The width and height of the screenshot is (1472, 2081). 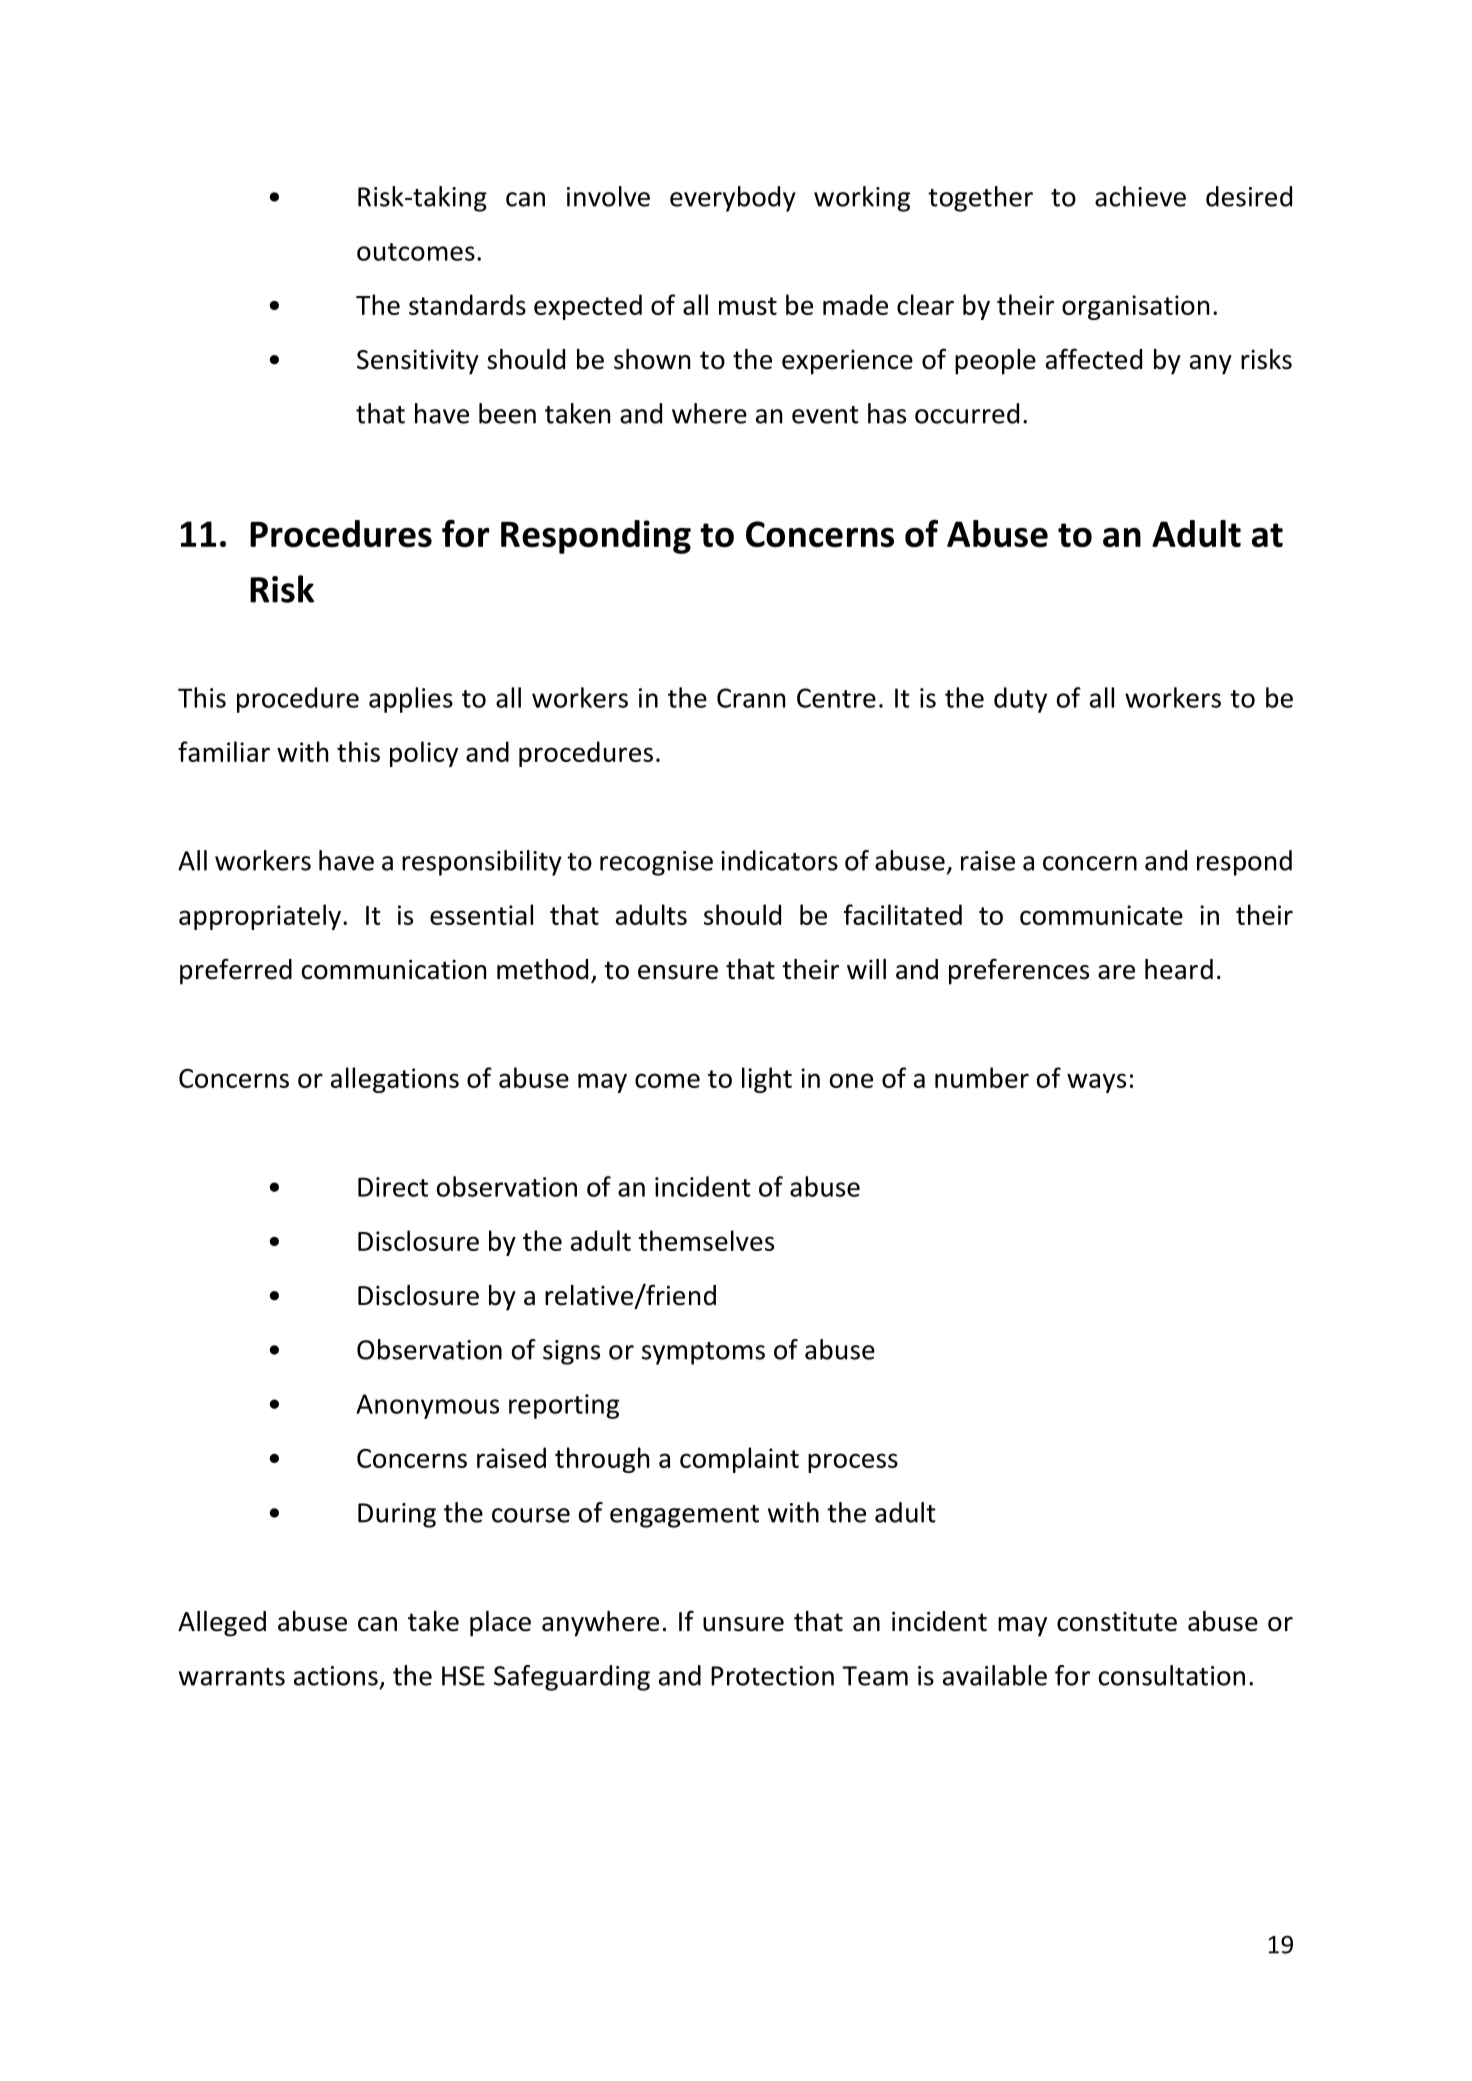 What do you see at coordinates (743, 1624) in the screenshot?
I see `unsure` at bounding box center [743, 1624].
